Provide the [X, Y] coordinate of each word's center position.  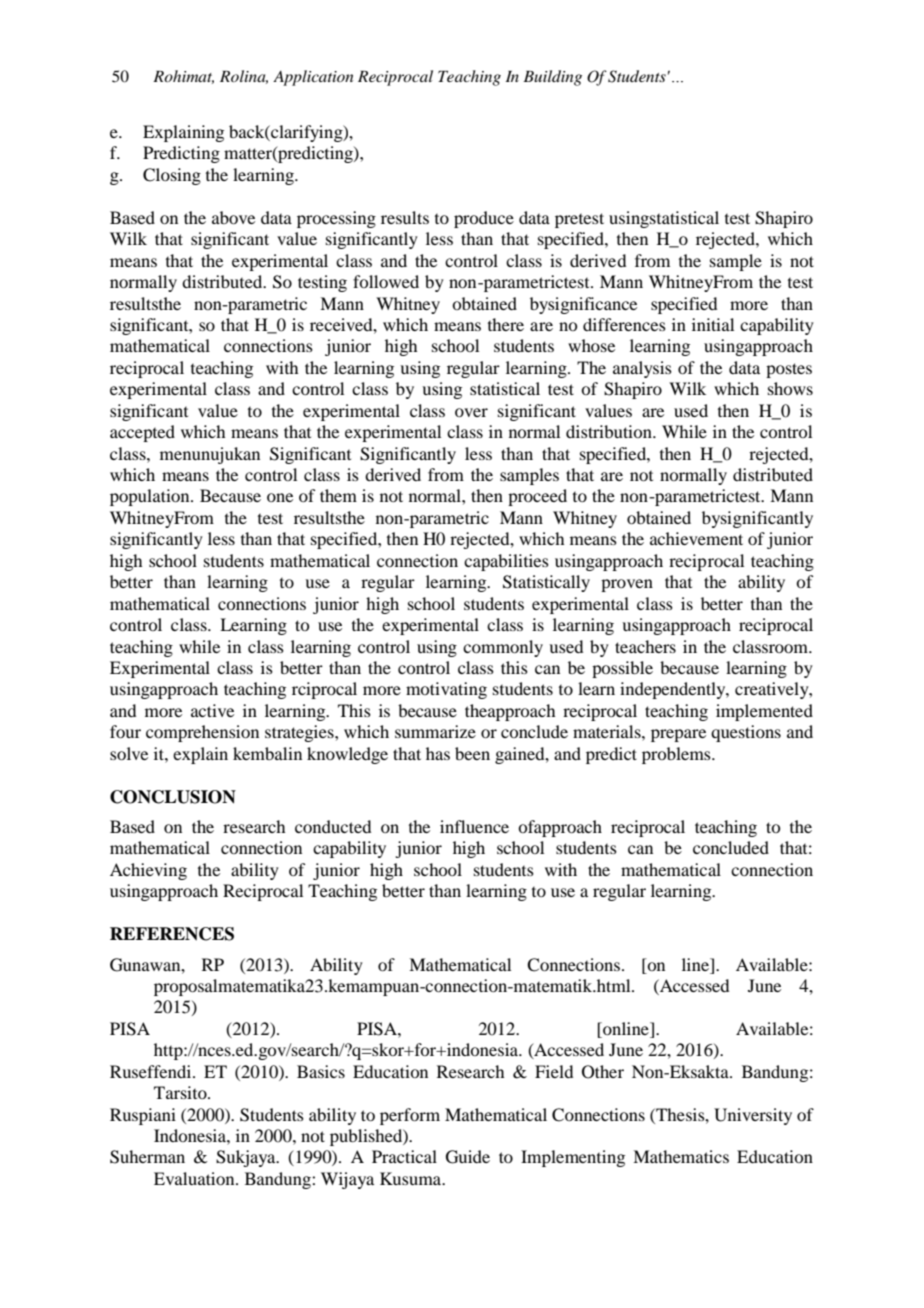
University [753, 1116]
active [212, 710]
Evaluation [195, 1178]
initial [713, 324]
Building [552, 78]
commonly [503, 648]
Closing [172, 176]
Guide [468, 1157]
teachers [645, 646]
